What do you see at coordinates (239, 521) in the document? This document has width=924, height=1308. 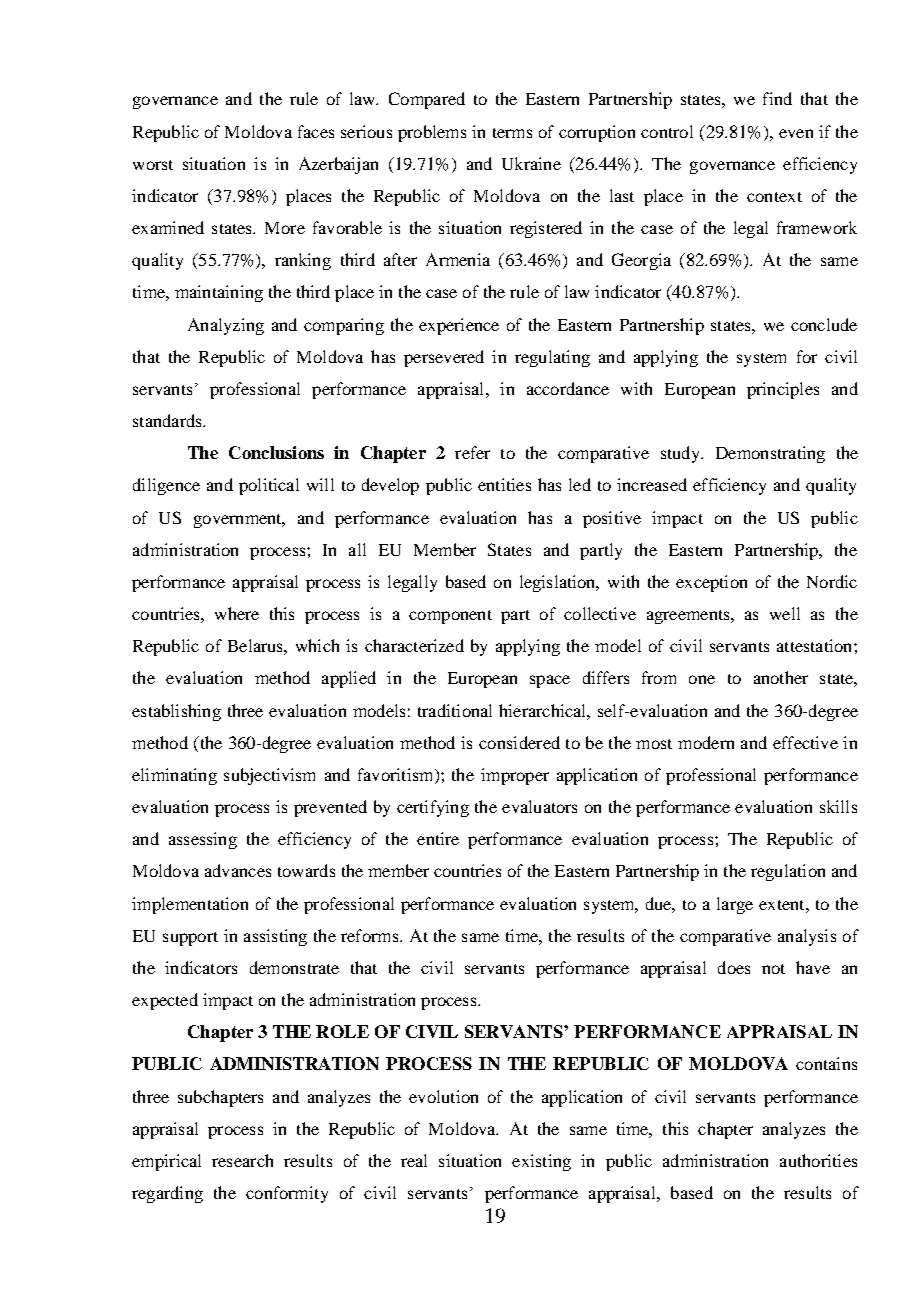 I see `government` at bounding box center [239, 521].
